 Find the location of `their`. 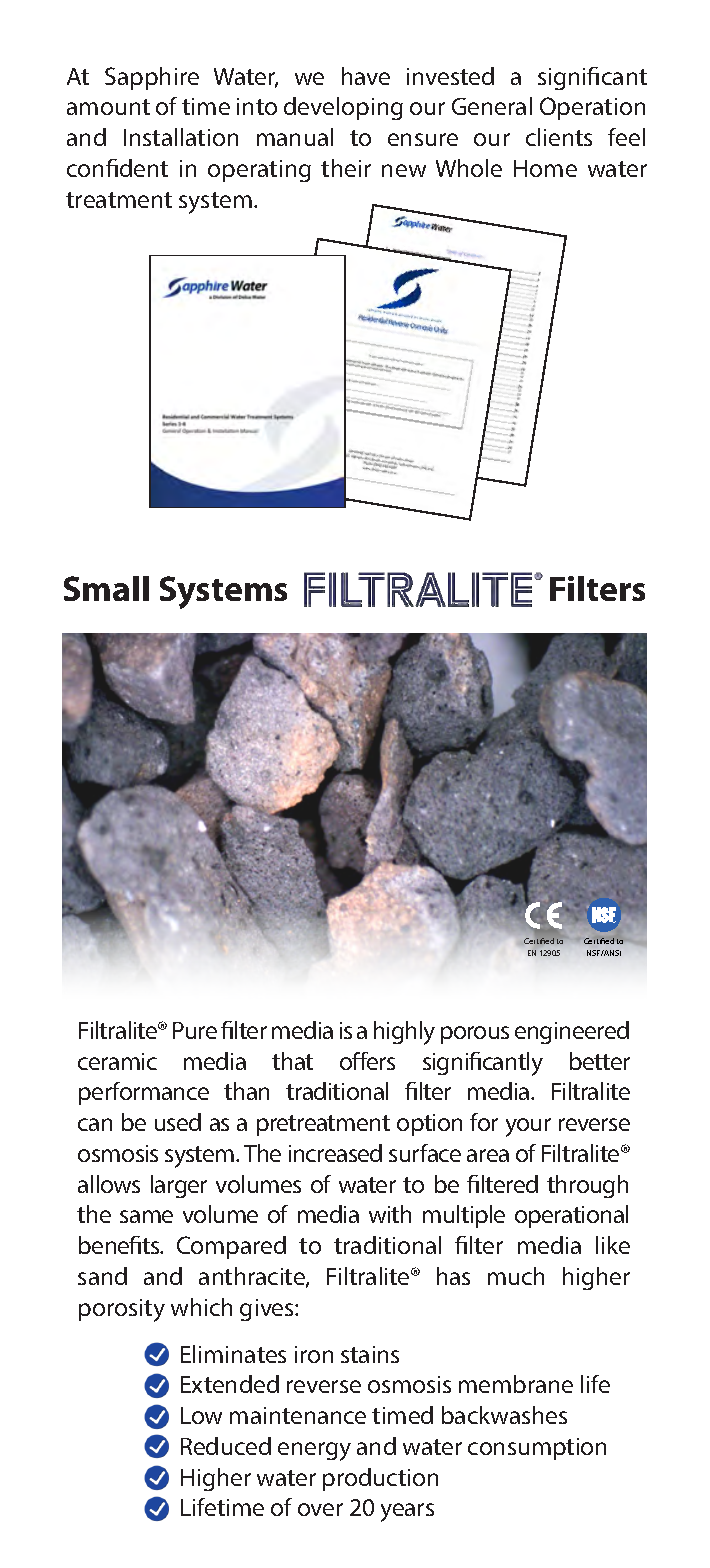

their is located at coordinates (346, 168).
